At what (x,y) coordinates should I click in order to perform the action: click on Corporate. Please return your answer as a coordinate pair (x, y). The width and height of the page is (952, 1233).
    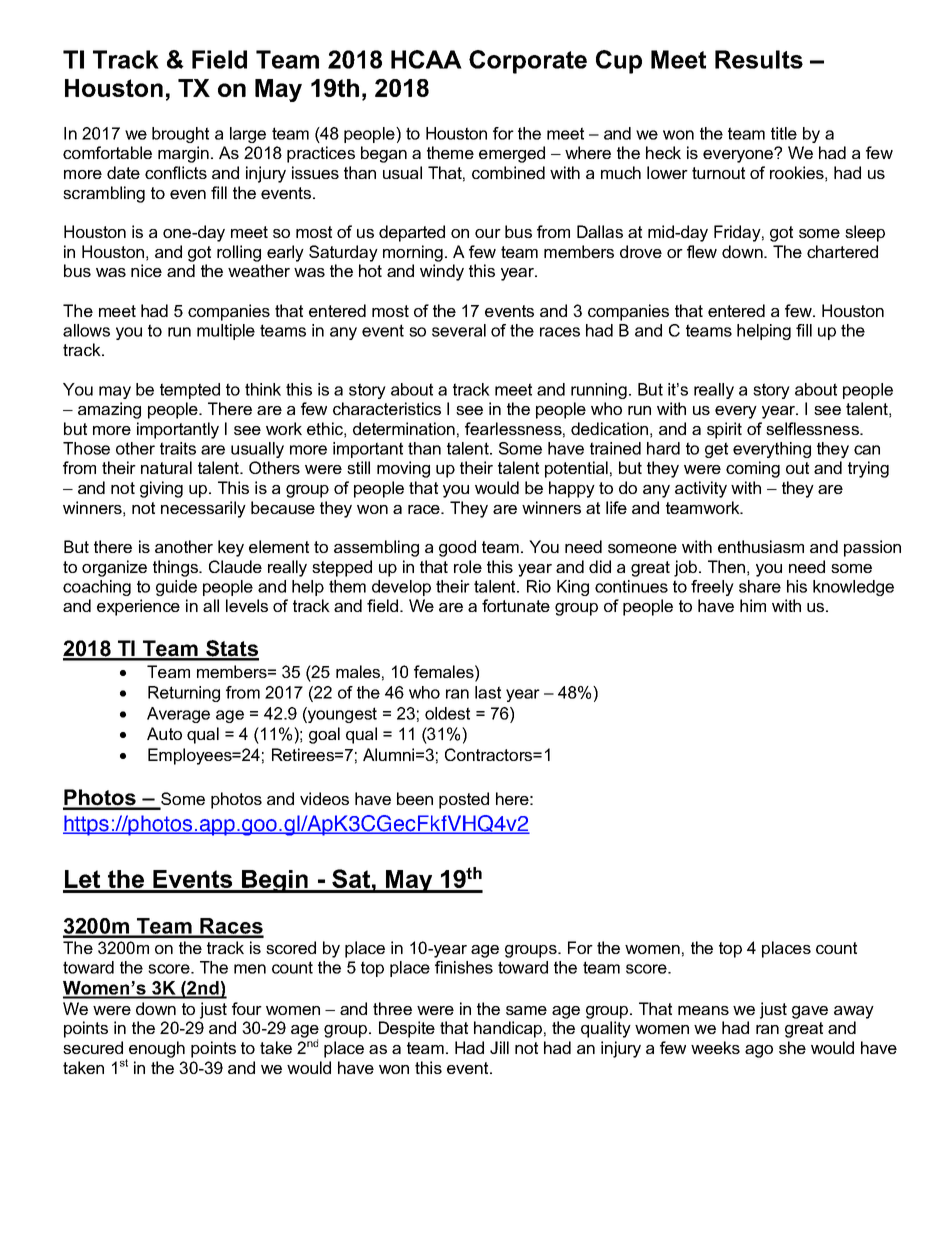
    Looking at the image, I should click on (528, 62).
